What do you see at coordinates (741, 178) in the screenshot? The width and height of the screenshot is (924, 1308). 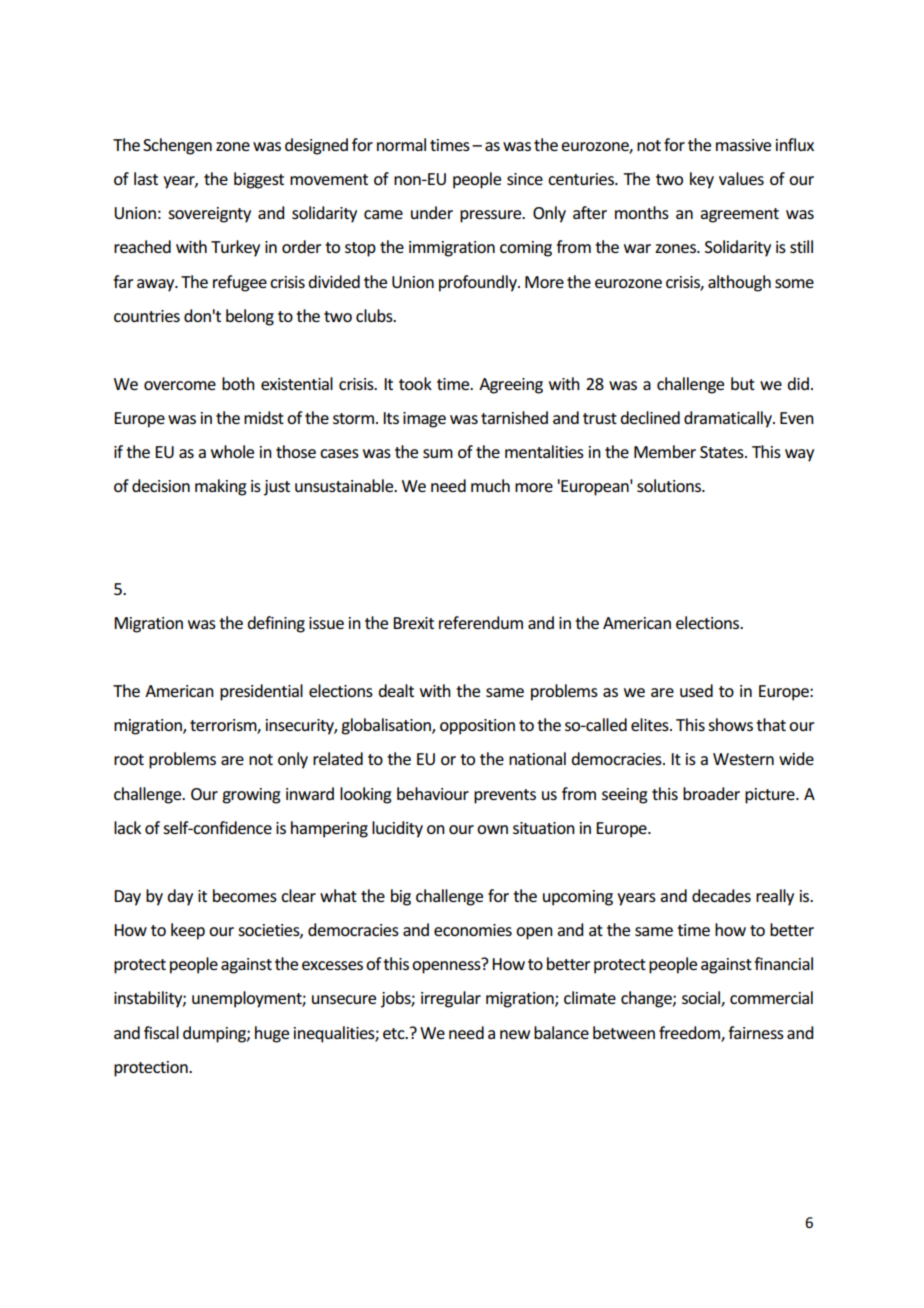 I see `values` at bounding box center [741, 178].
